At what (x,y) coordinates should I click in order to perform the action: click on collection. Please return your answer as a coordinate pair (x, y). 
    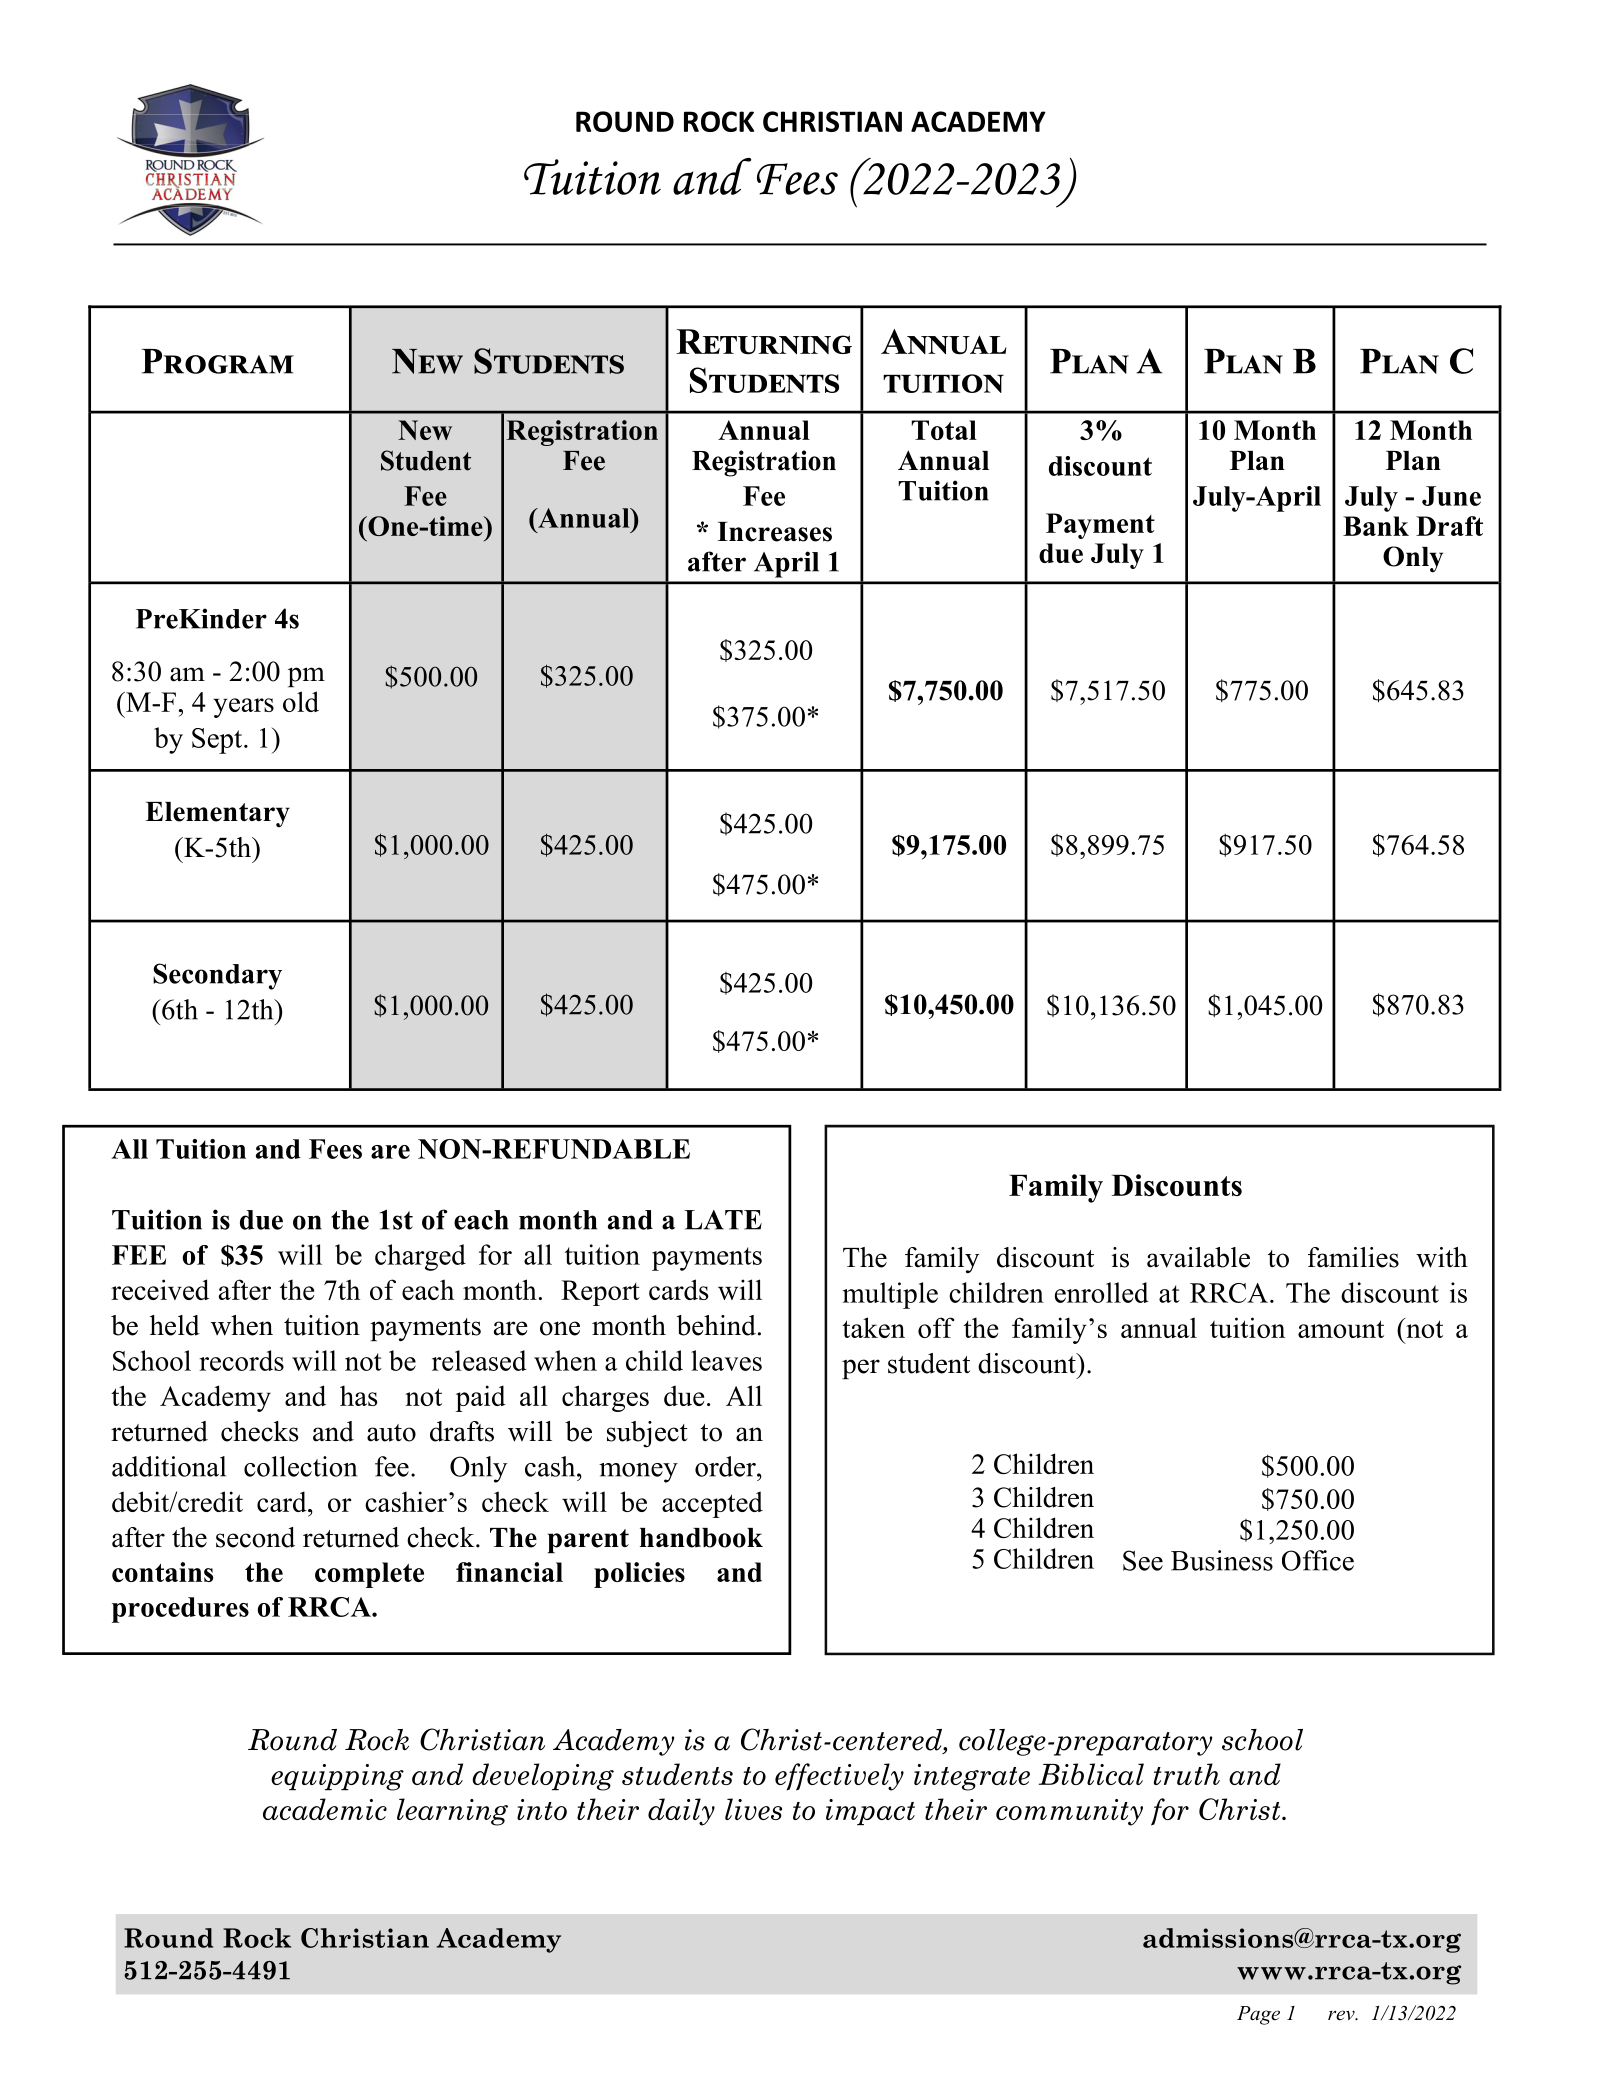
    Looking at the image, I should click on (300, 1466).
